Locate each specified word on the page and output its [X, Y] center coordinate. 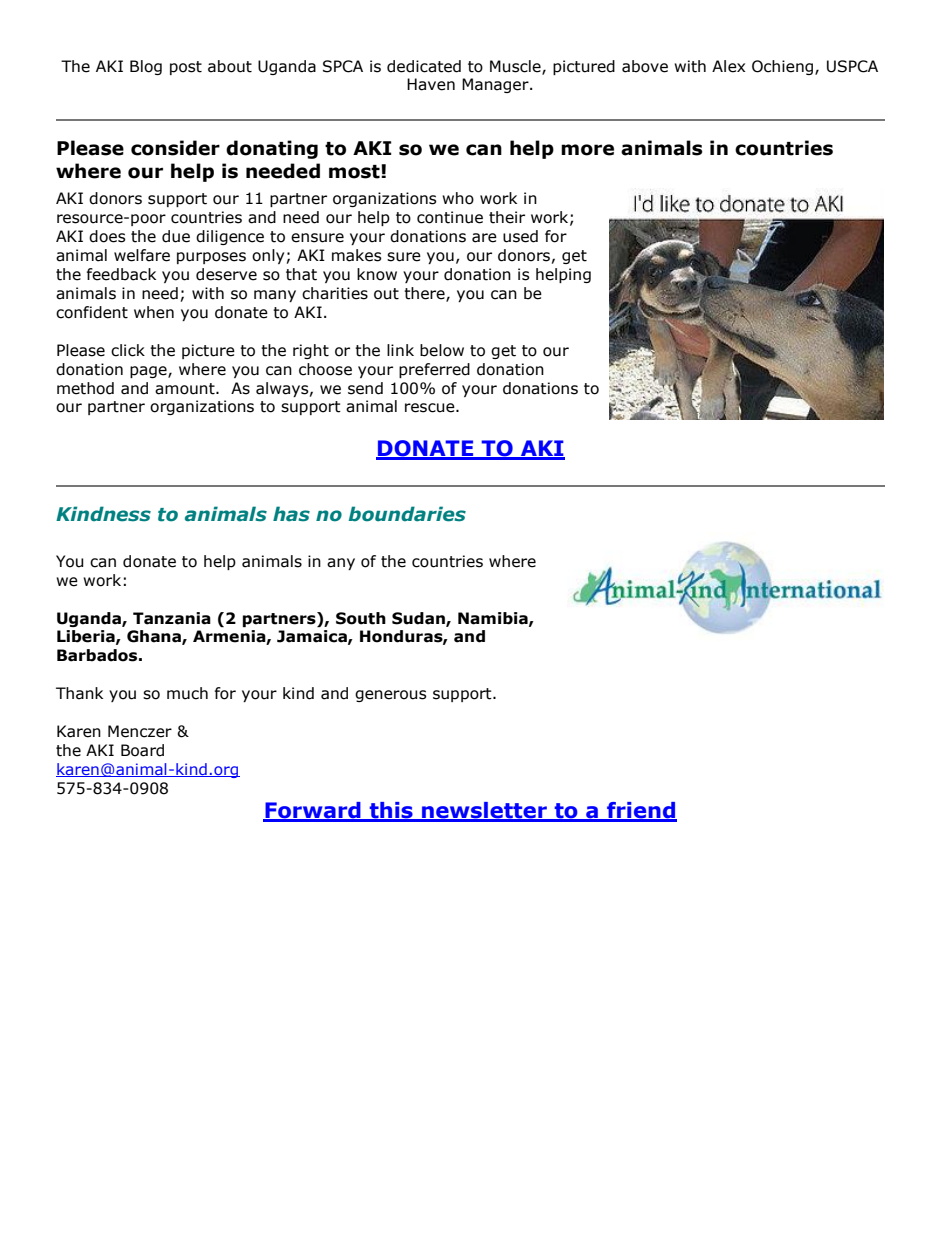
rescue [431, 408]
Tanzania [172, 618]
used [520, 236]
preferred [434, 370]
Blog [146, 67]
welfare [142, 255]
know [377, 274]
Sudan [419, 619]
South [361, 618]
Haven [431, 84]
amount [186, 389]
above [645, 66]
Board [142, 750]
